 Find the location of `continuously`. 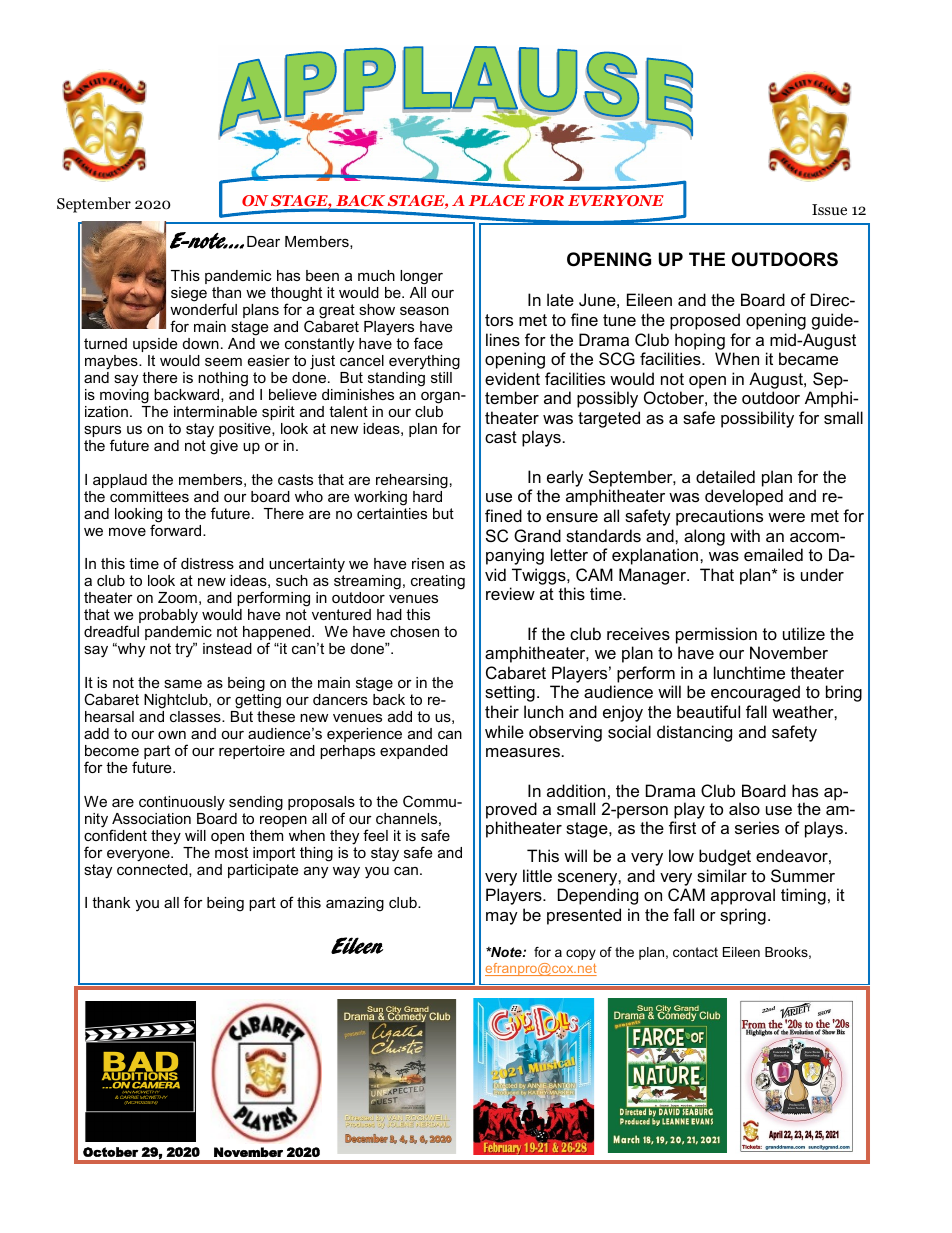

continuously is located at coordinates (182, 803).
